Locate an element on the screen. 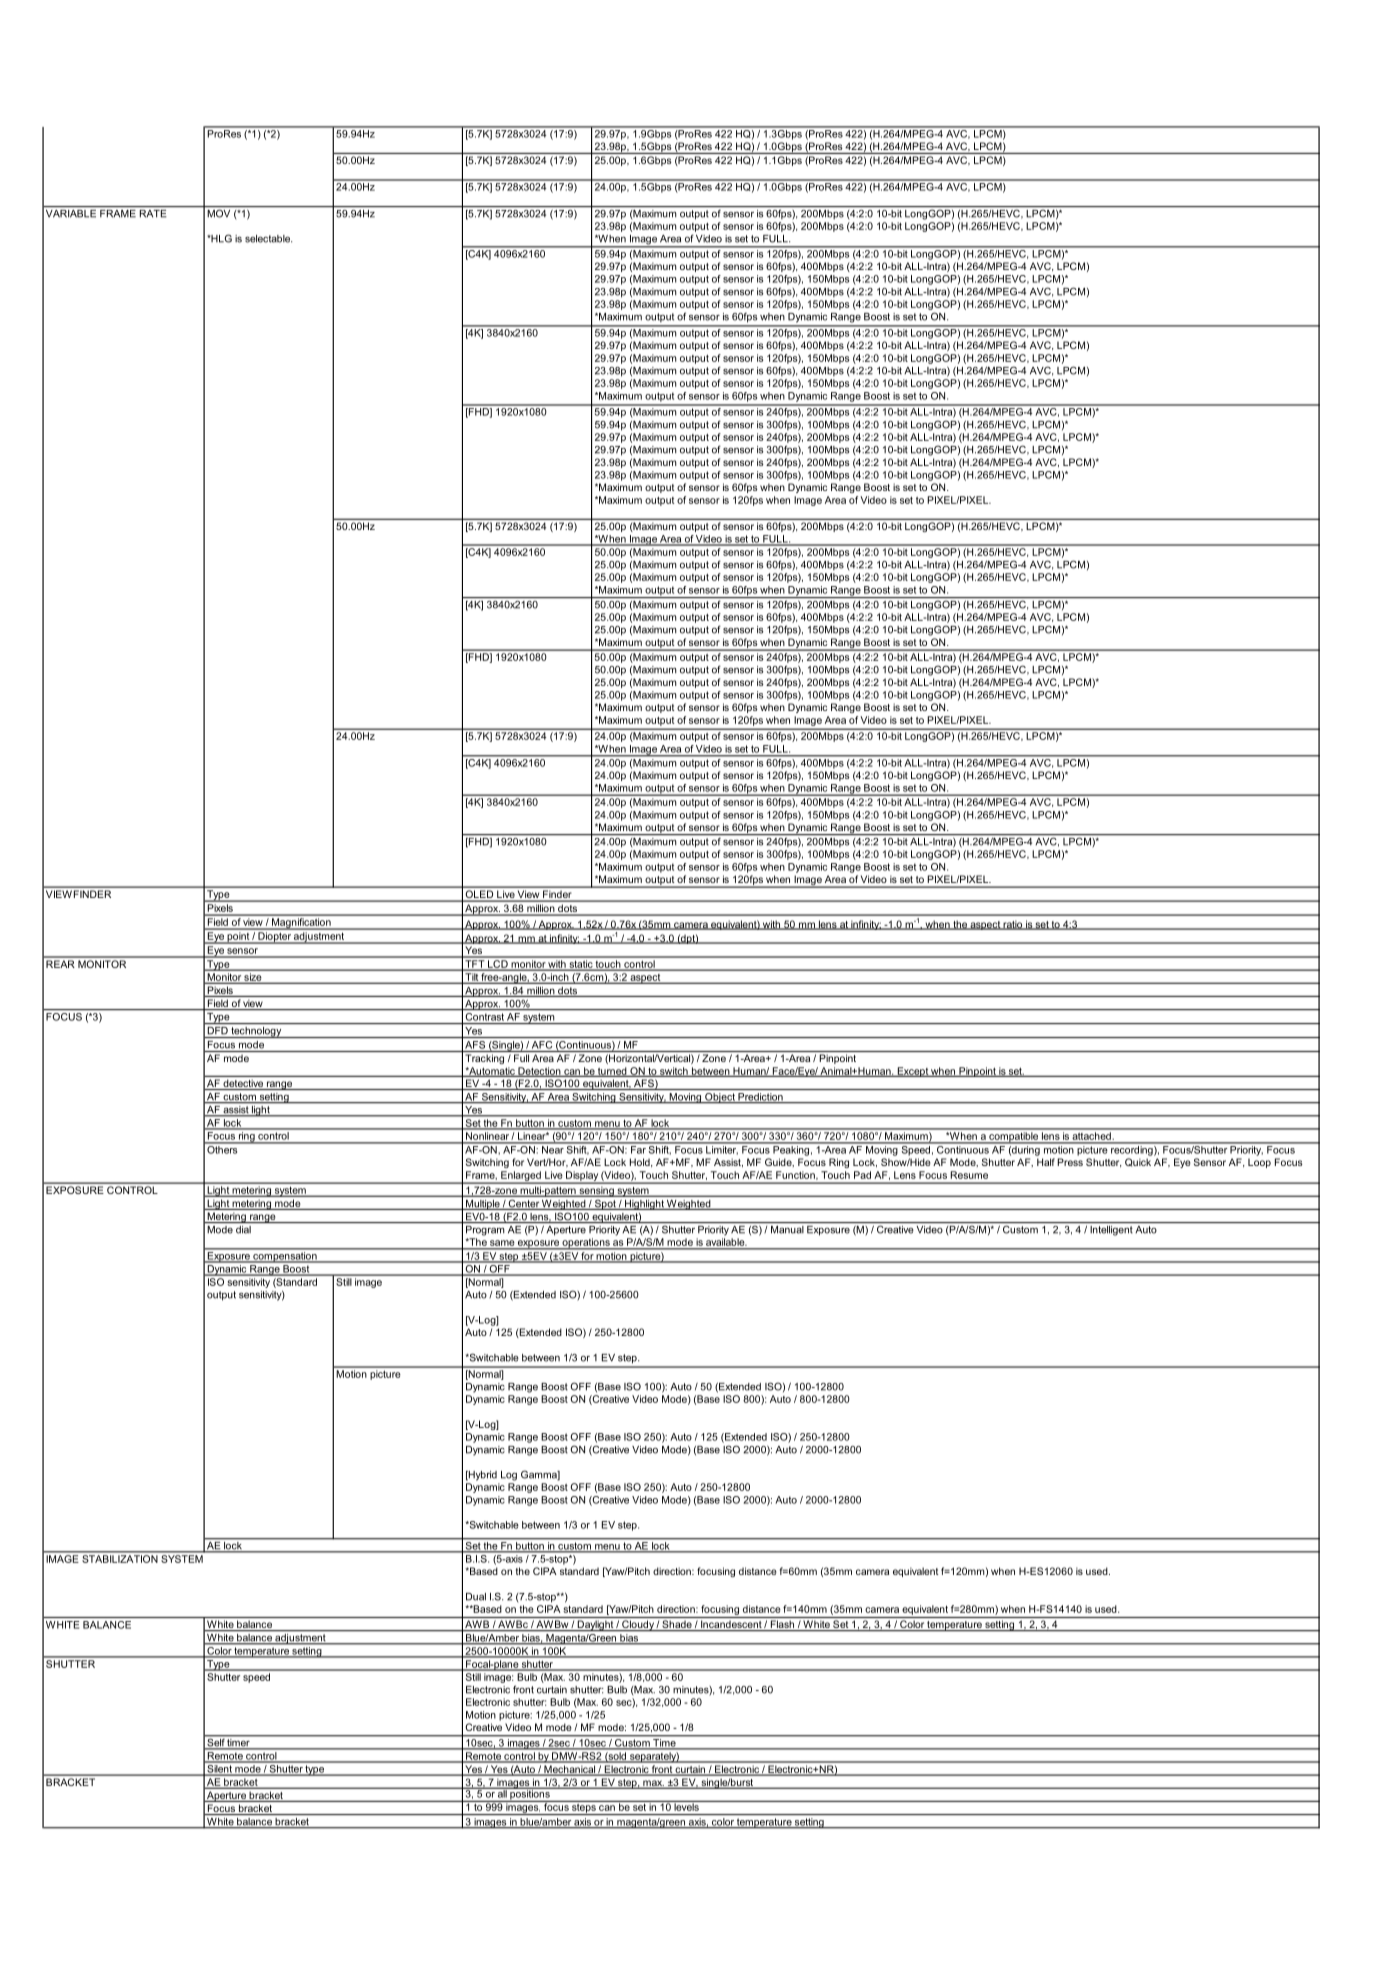 The height and width of the screenshot is (1961, 1387). Intelligent is located at coordinates (1111, 1231).
